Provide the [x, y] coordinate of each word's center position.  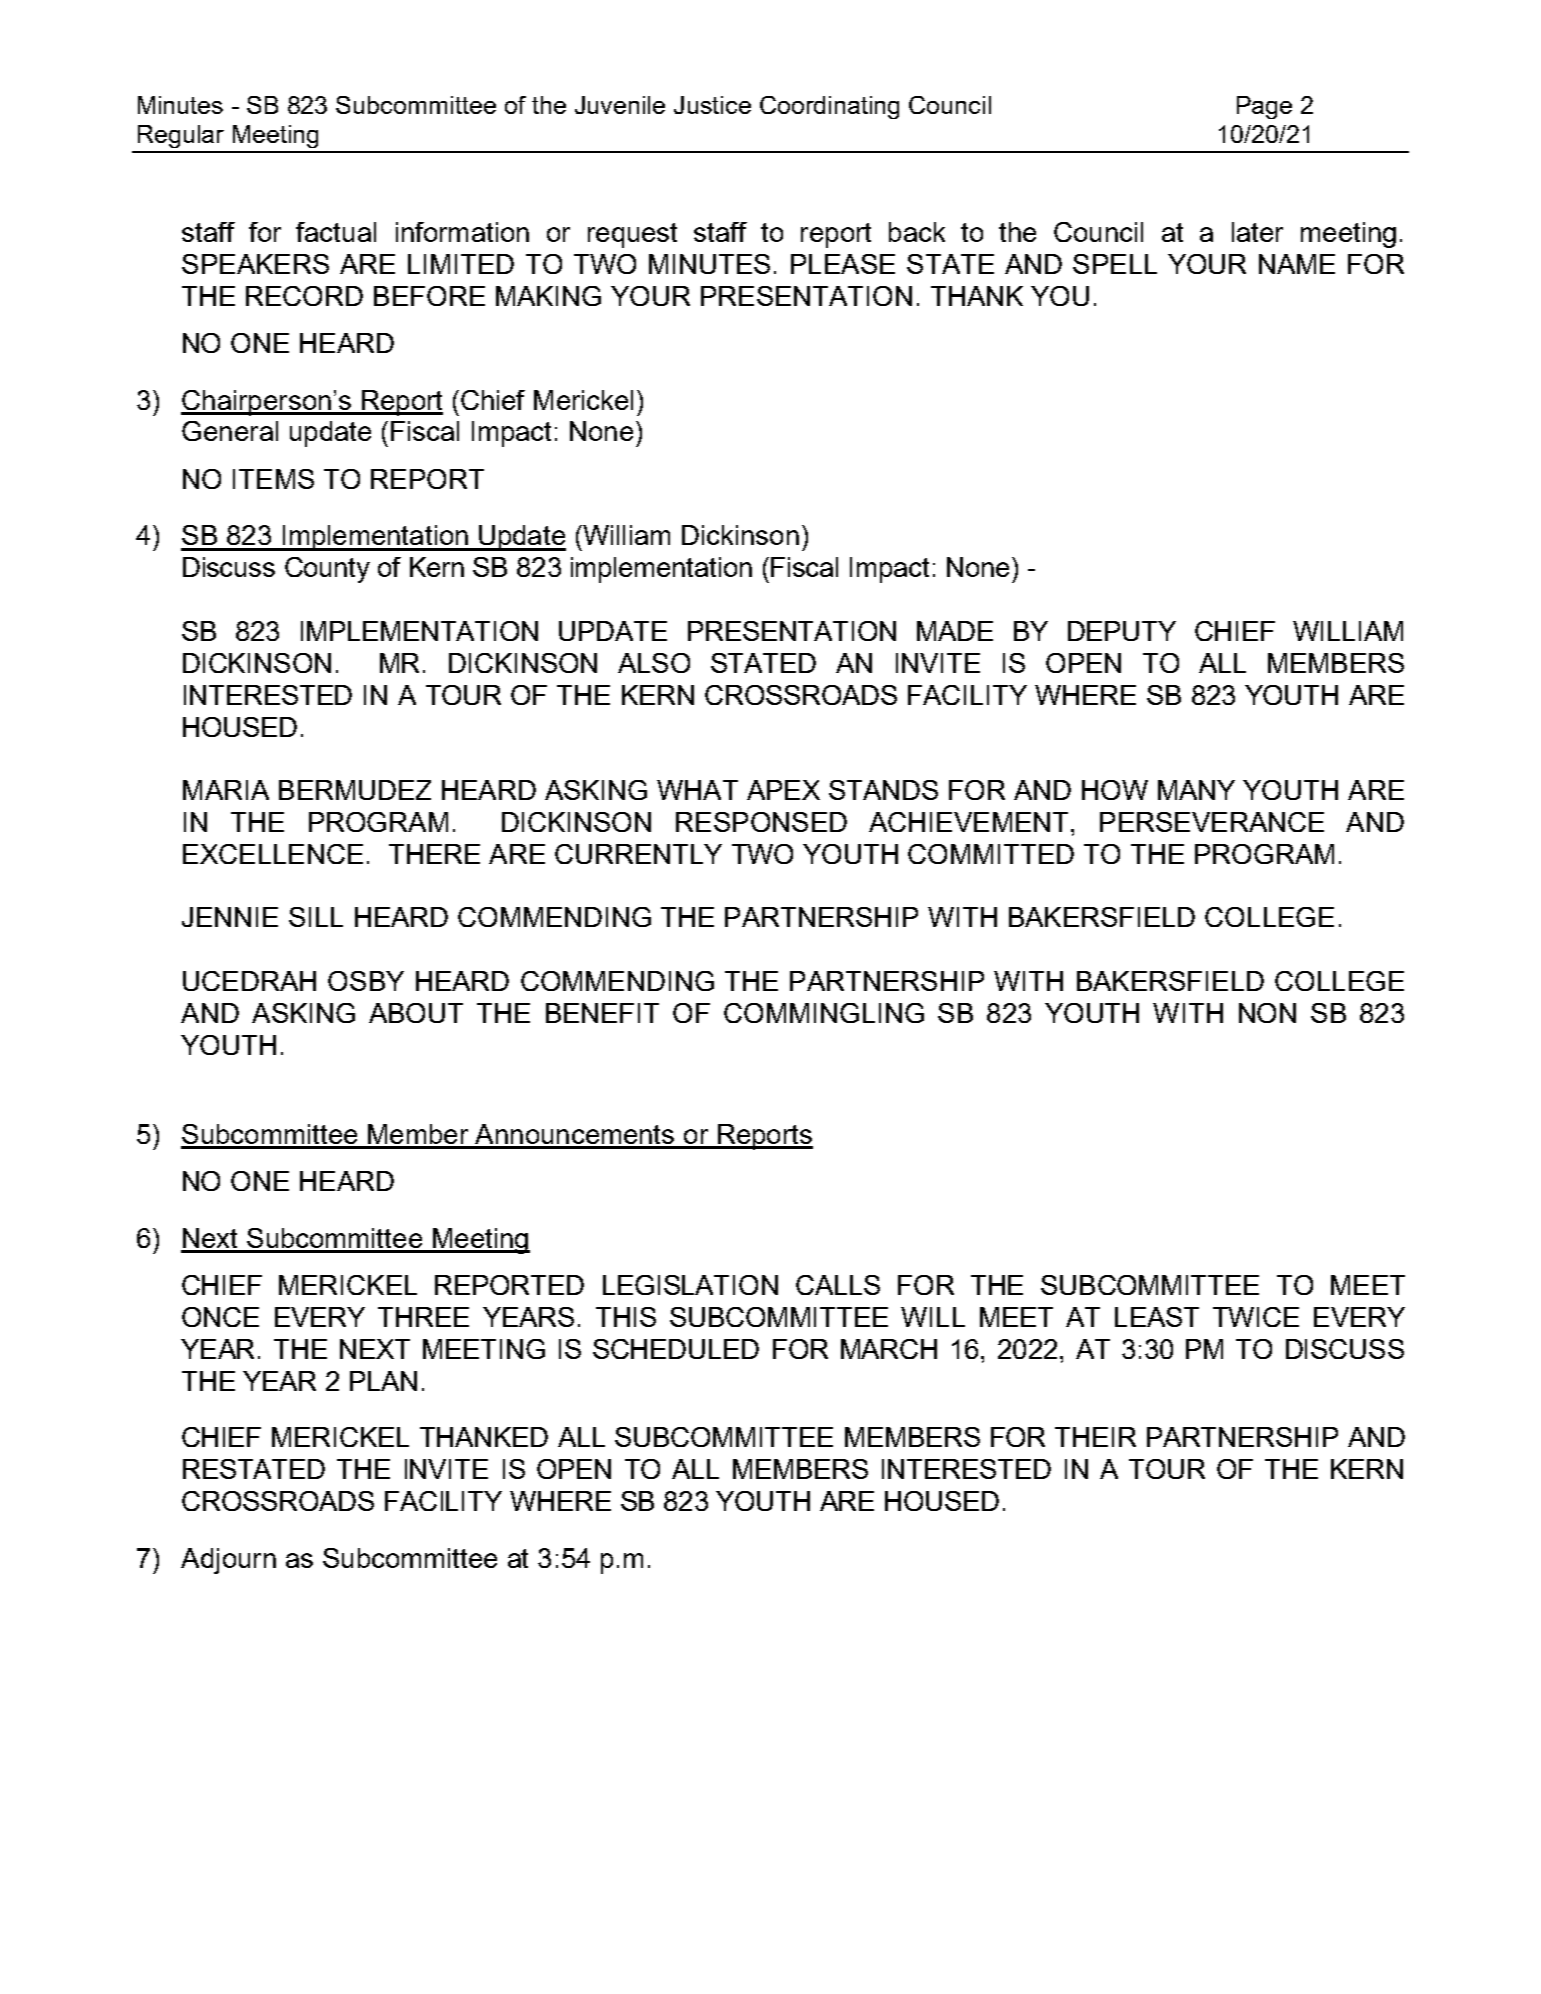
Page [1264, 107]
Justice [712, 105]
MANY [1196, 790]
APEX [783, 790]
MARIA [226, 790]
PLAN [383, 1381]
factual [336, 232]
